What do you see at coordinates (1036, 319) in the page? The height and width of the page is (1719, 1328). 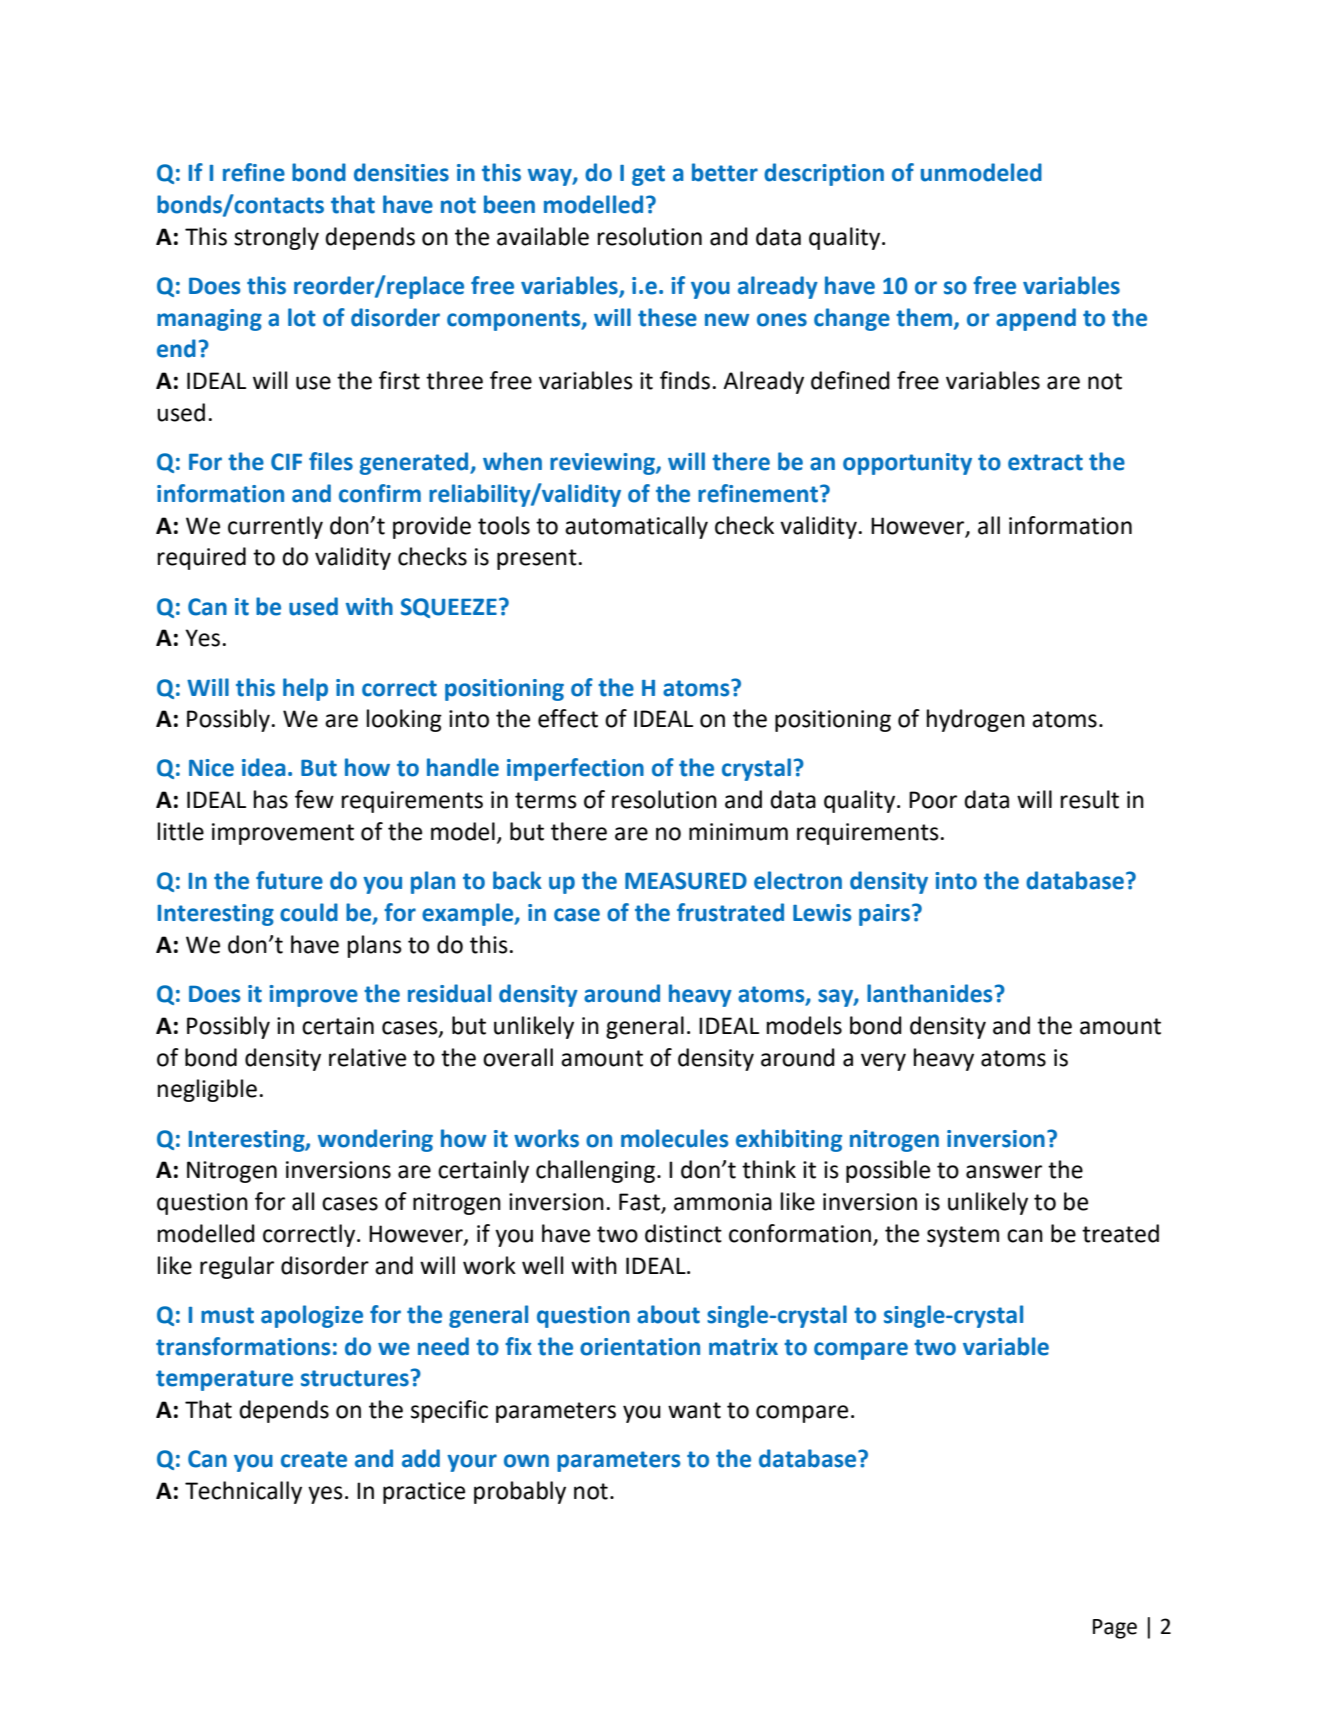 I see `append` at bounding box center [1036, 319].
